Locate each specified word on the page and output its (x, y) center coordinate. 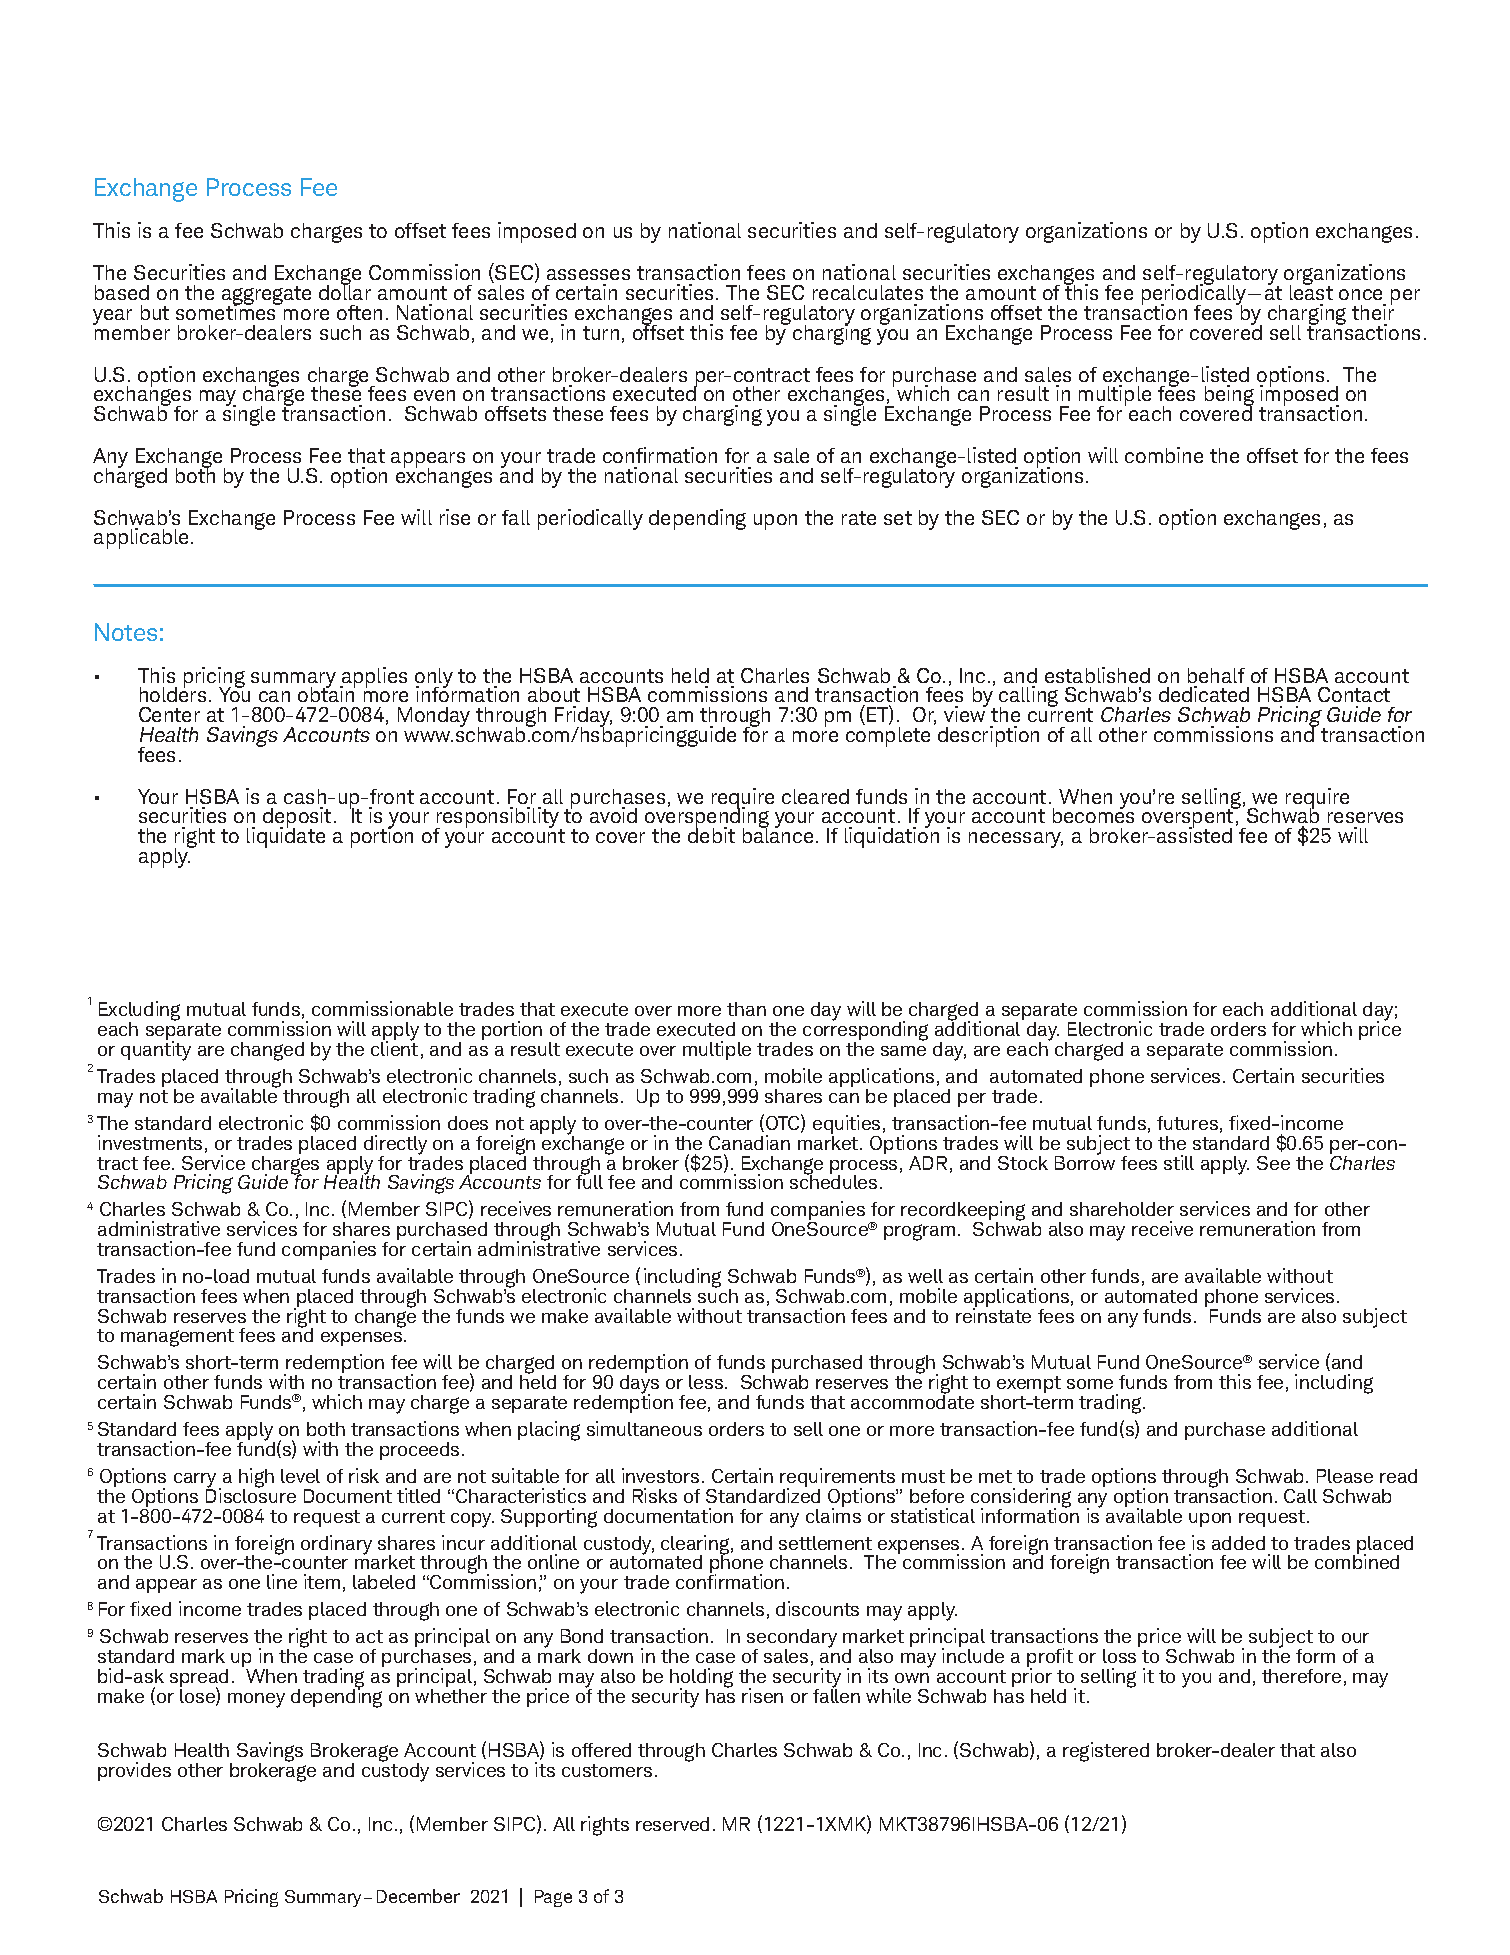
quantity (156, 1050)
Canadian (749, 1142)
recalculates (868, 292)
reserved (672, 1824)
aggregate (266, 297)
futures (1187, 1123)
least (1311, 291)
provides (134, 1771)
